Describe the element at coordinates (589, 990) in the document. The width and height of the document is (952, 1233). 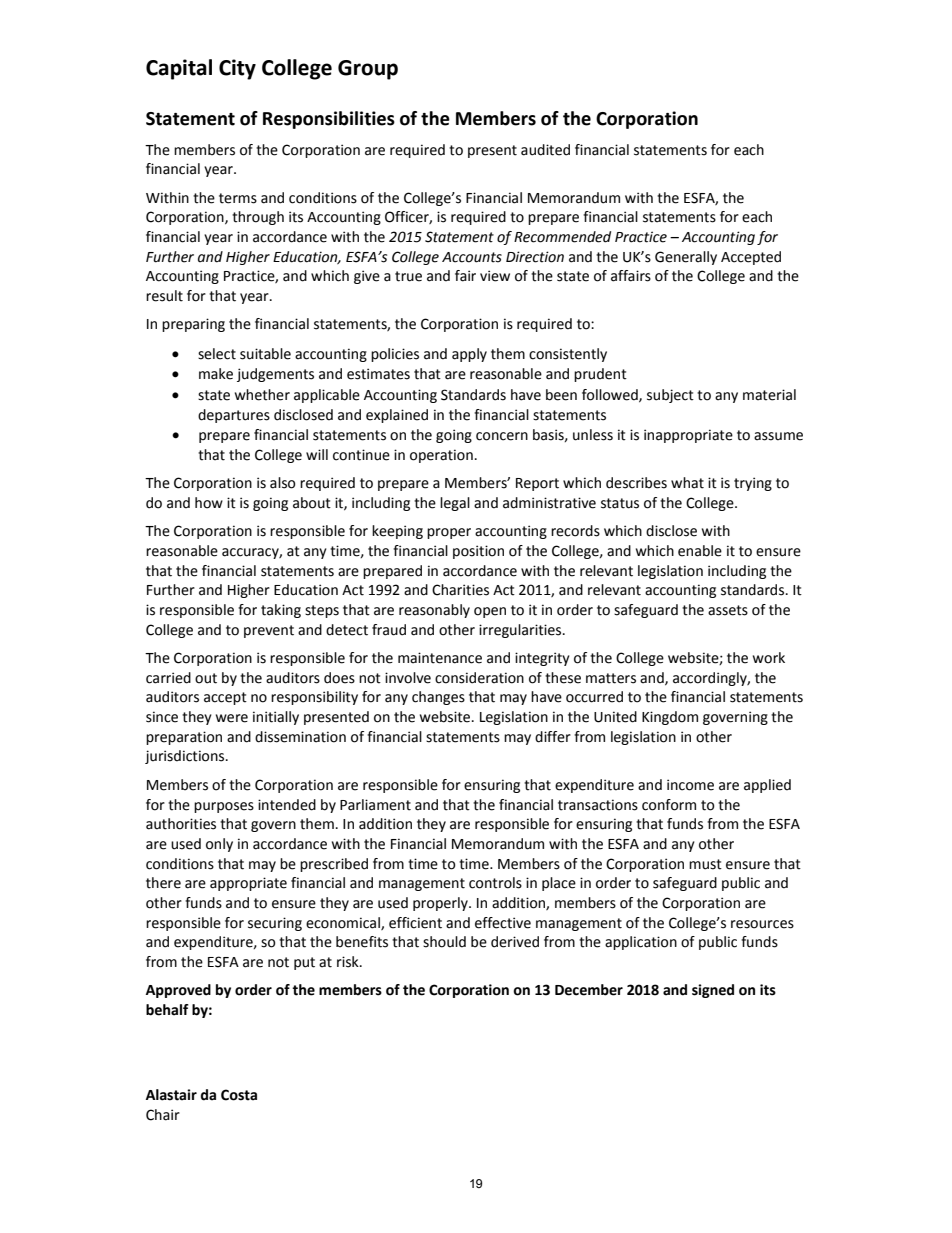
I see `December` at that location.
